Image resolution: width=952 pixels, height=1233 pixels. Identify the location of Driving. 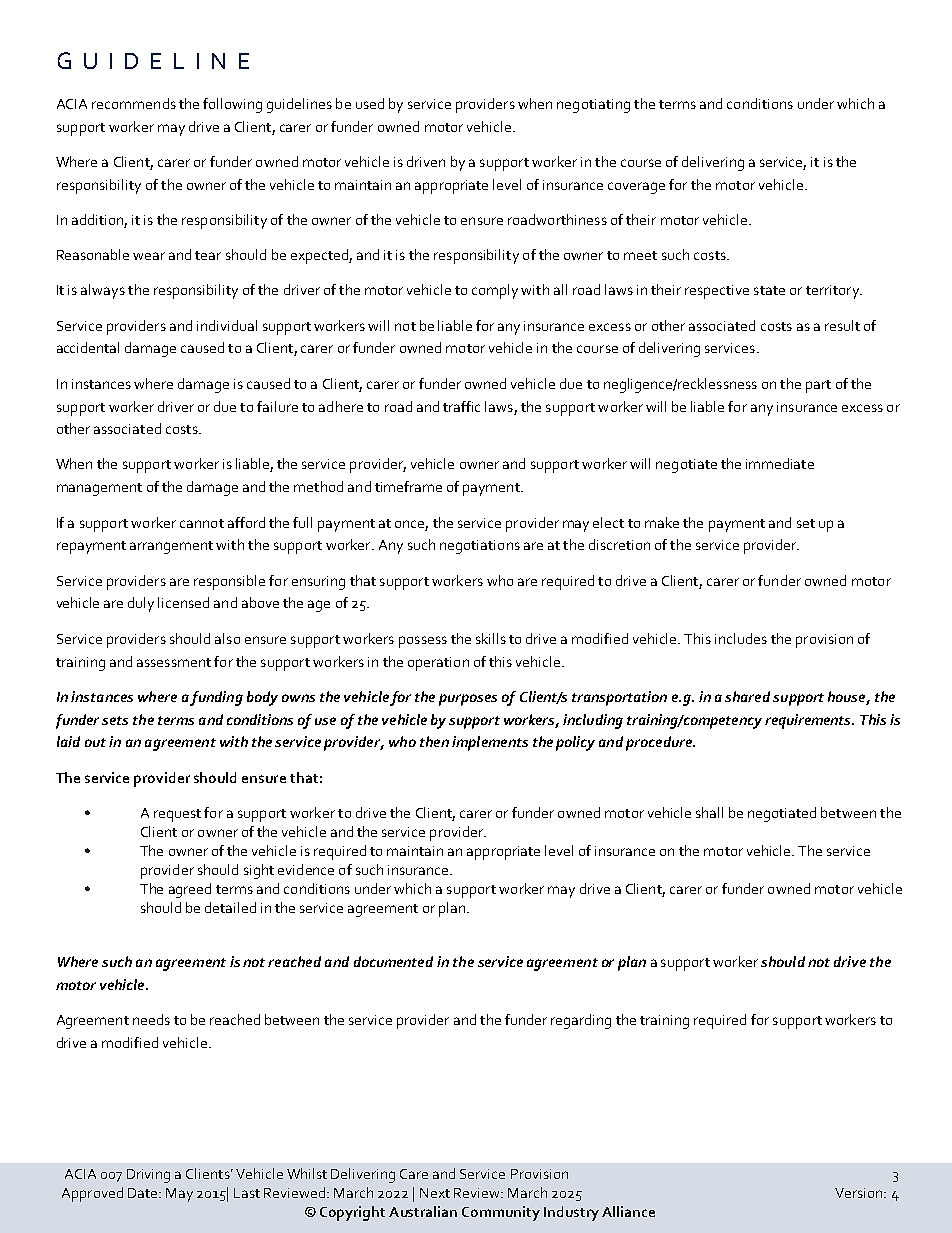
(148, 1176).
